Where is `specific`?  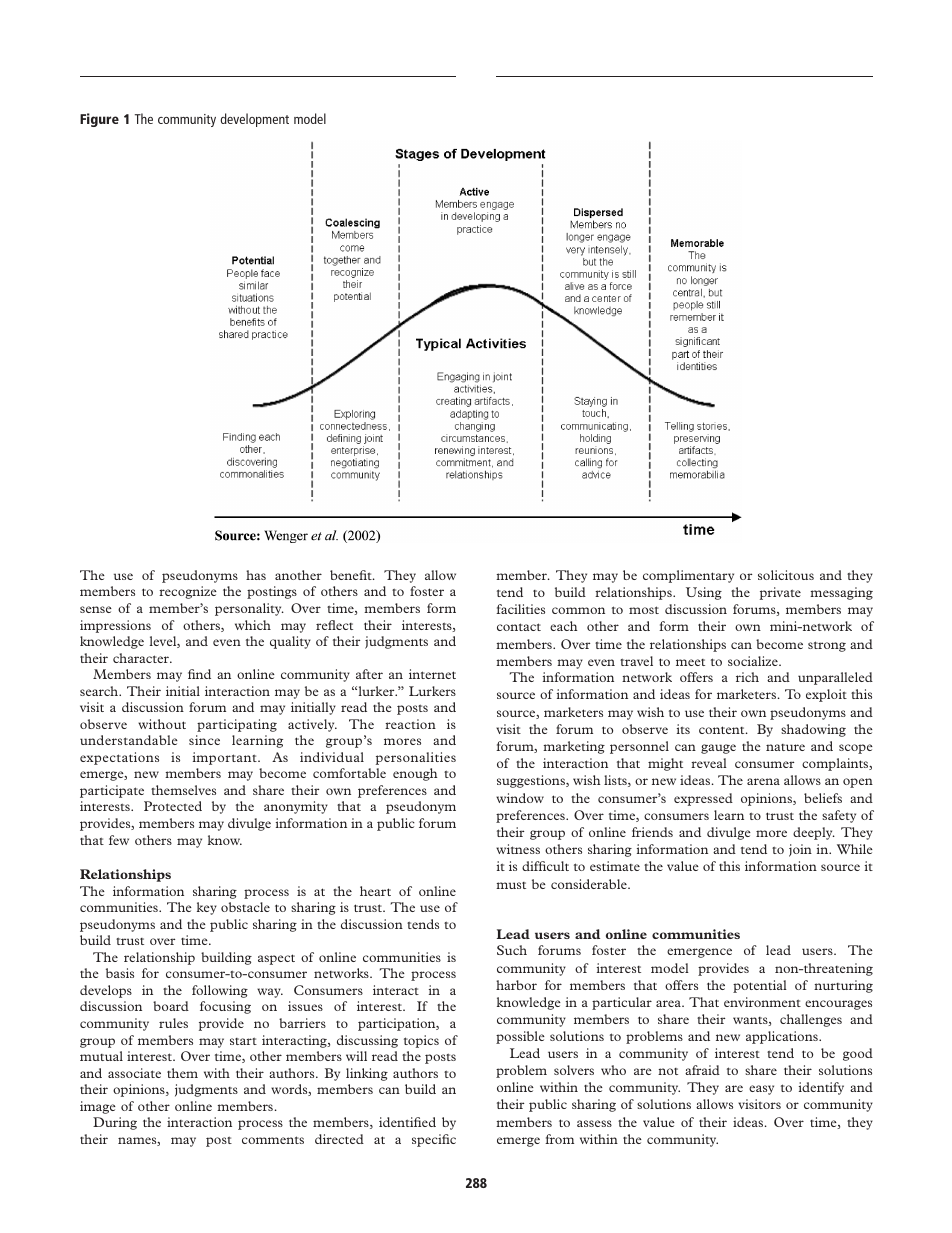
specific is located at coordinates (434, 1140).
